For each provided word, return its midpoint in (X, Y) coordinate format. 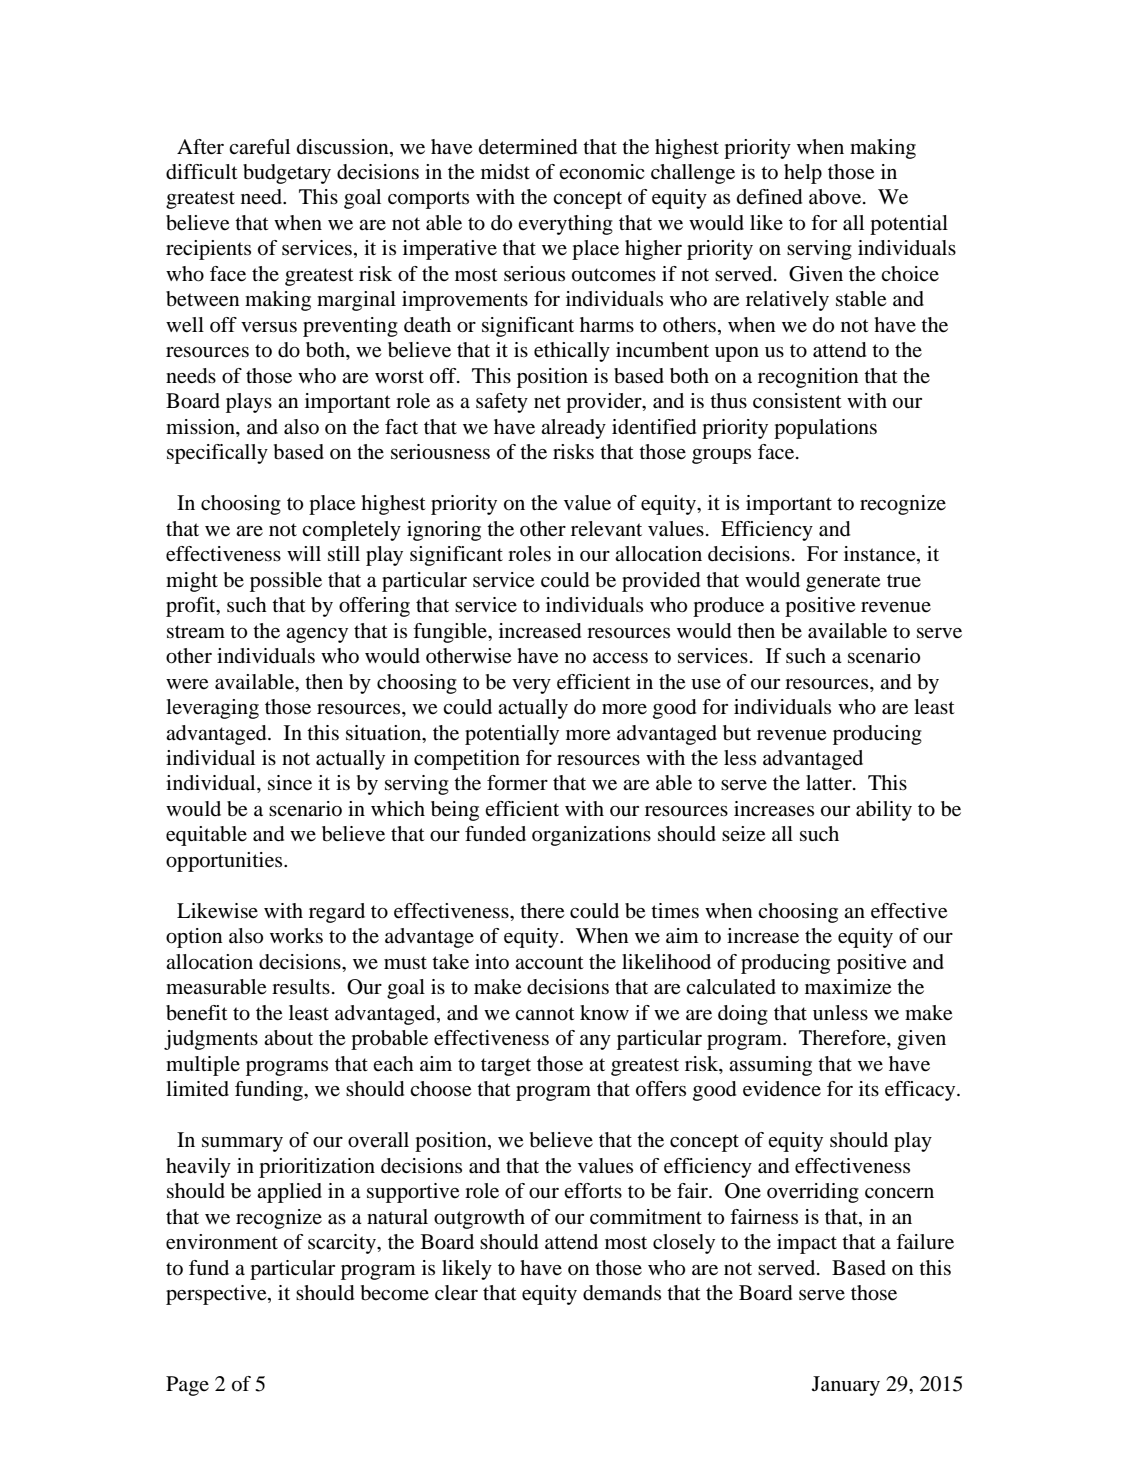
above (836, 197)
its (869, 1088)
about (288, 1038)
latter (830, 783)
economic (601, 172)
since (290, 783)
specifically (217, 454)
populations (825, 429)
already (573, 429)
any (595, 1042)
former (517, 783)
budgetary (287, 174)
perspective (217, 1295)
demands (622, 1293)
